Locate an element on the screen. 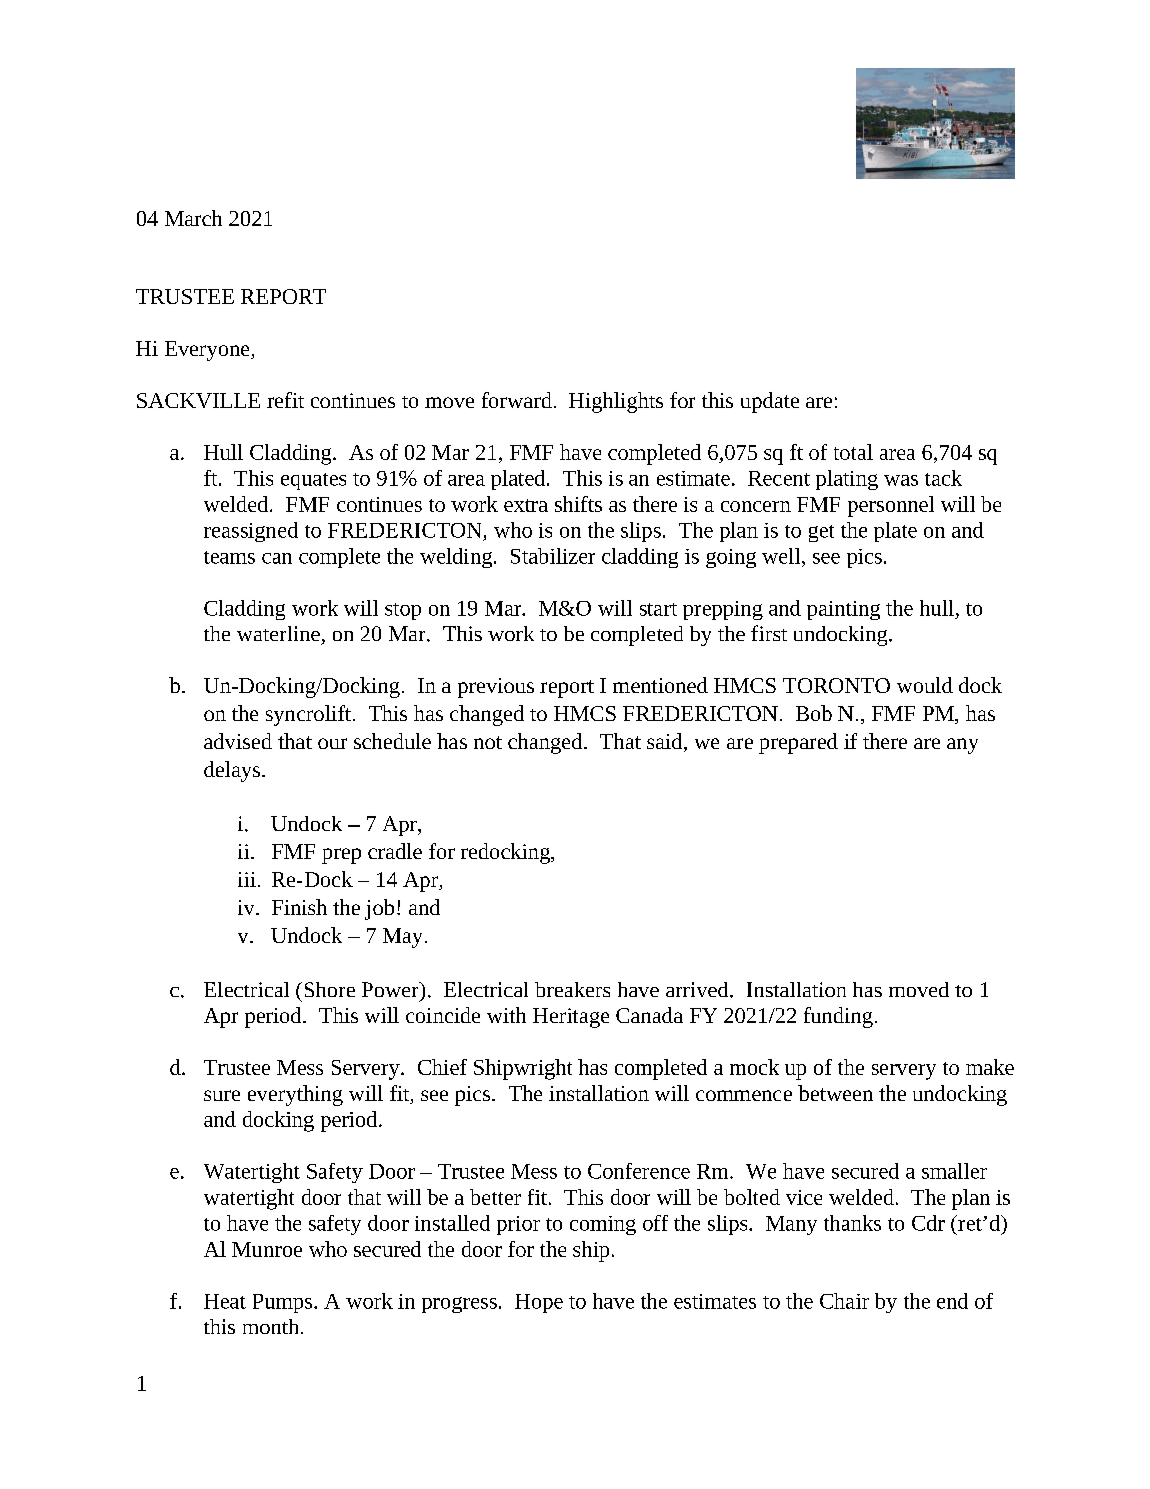  Pumps is located at coordinates (284, 1303).
